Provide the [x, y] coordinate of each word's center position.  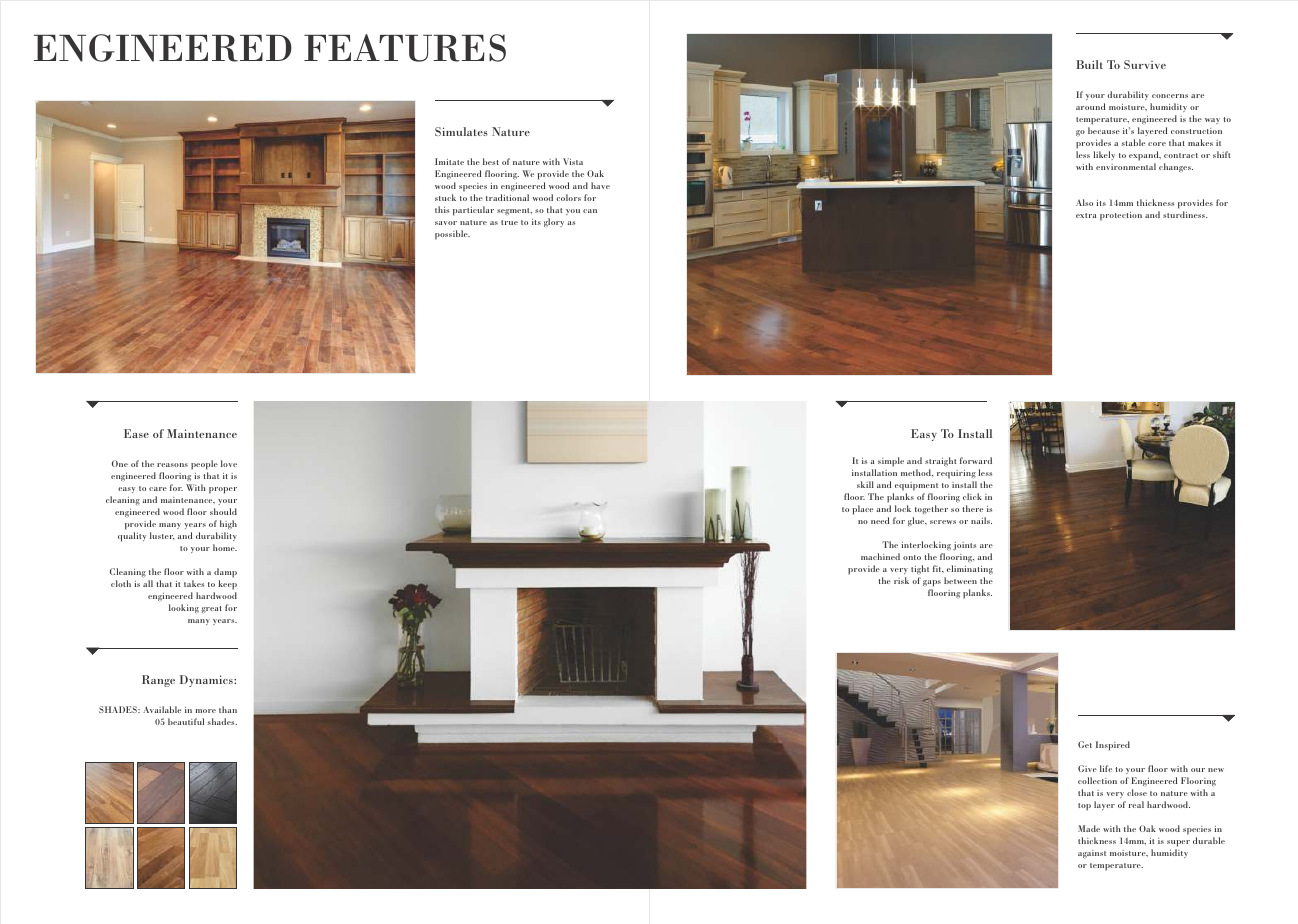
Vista [573, 161]
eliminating [970, 569]
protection [1121, 216]
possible [452, 235]
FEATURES [405, 48]
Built [1089, 64]
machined [880, 556]
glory [554, 222]
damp [225, 573]
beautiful [186, 721]
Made [1089, 828]
